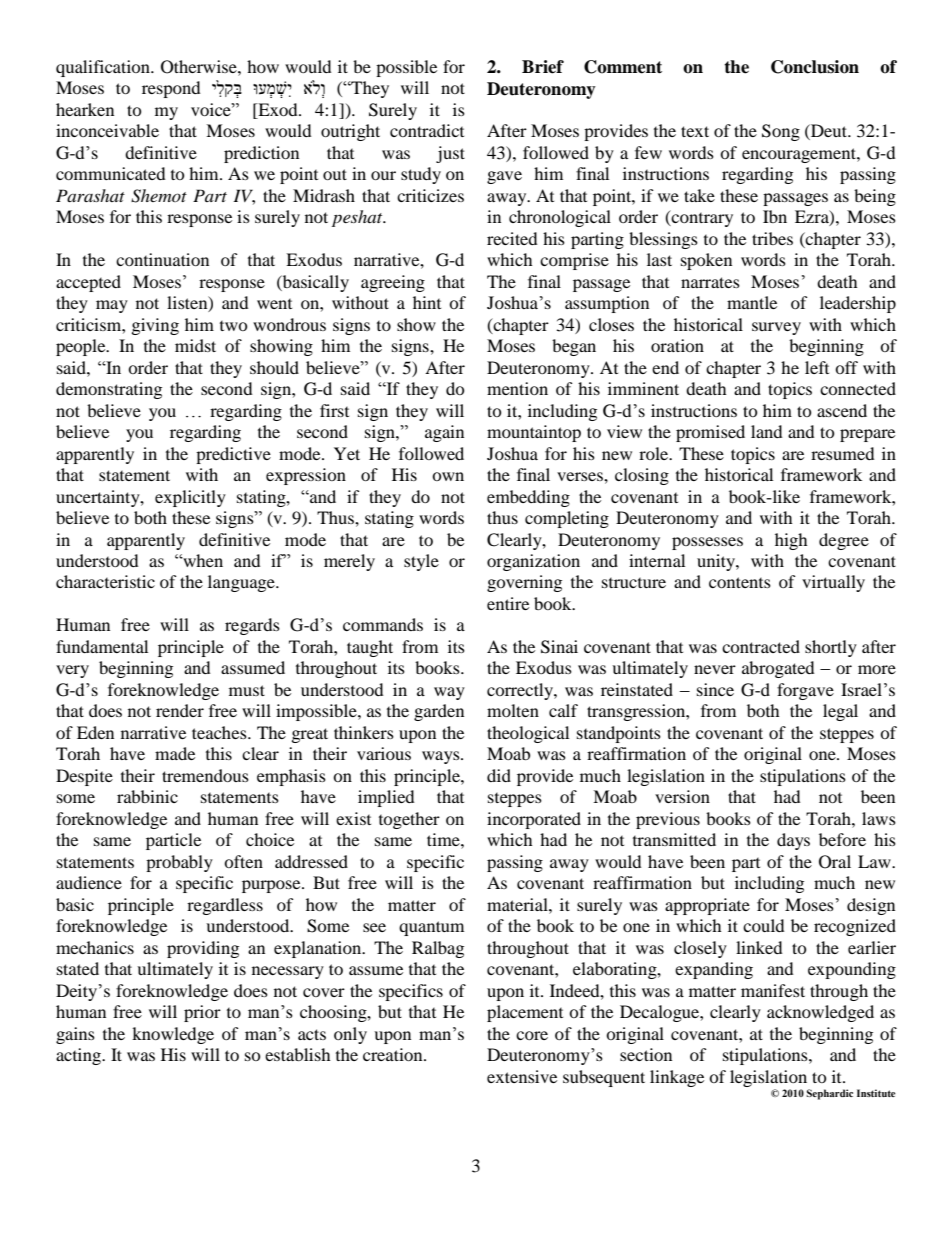 Image resolution: width=952 pixels, height=1233 pixels. Describe the element at coordinates (105, 581) in the page. I see `characteristic` at that location.
